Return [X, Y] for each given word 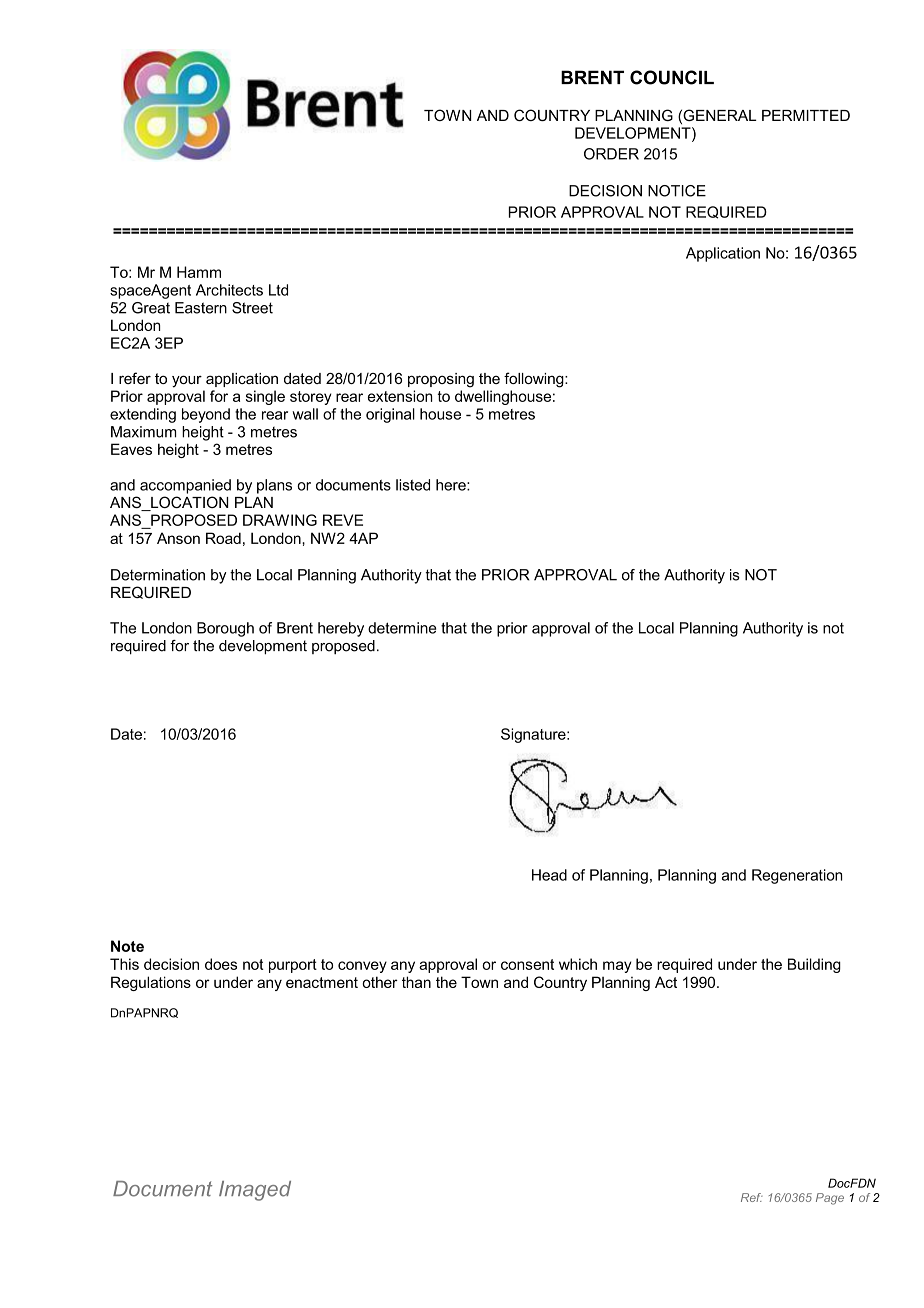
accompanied [185, 486]
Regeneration [797, 876]
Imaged [255, 1191]
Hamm [199, 272]
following [535, 380]
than [416, 982]
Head [549, 875]
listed [413, 485]
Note [127, 946]
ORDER [611, 154]
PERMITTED [806, 115]
